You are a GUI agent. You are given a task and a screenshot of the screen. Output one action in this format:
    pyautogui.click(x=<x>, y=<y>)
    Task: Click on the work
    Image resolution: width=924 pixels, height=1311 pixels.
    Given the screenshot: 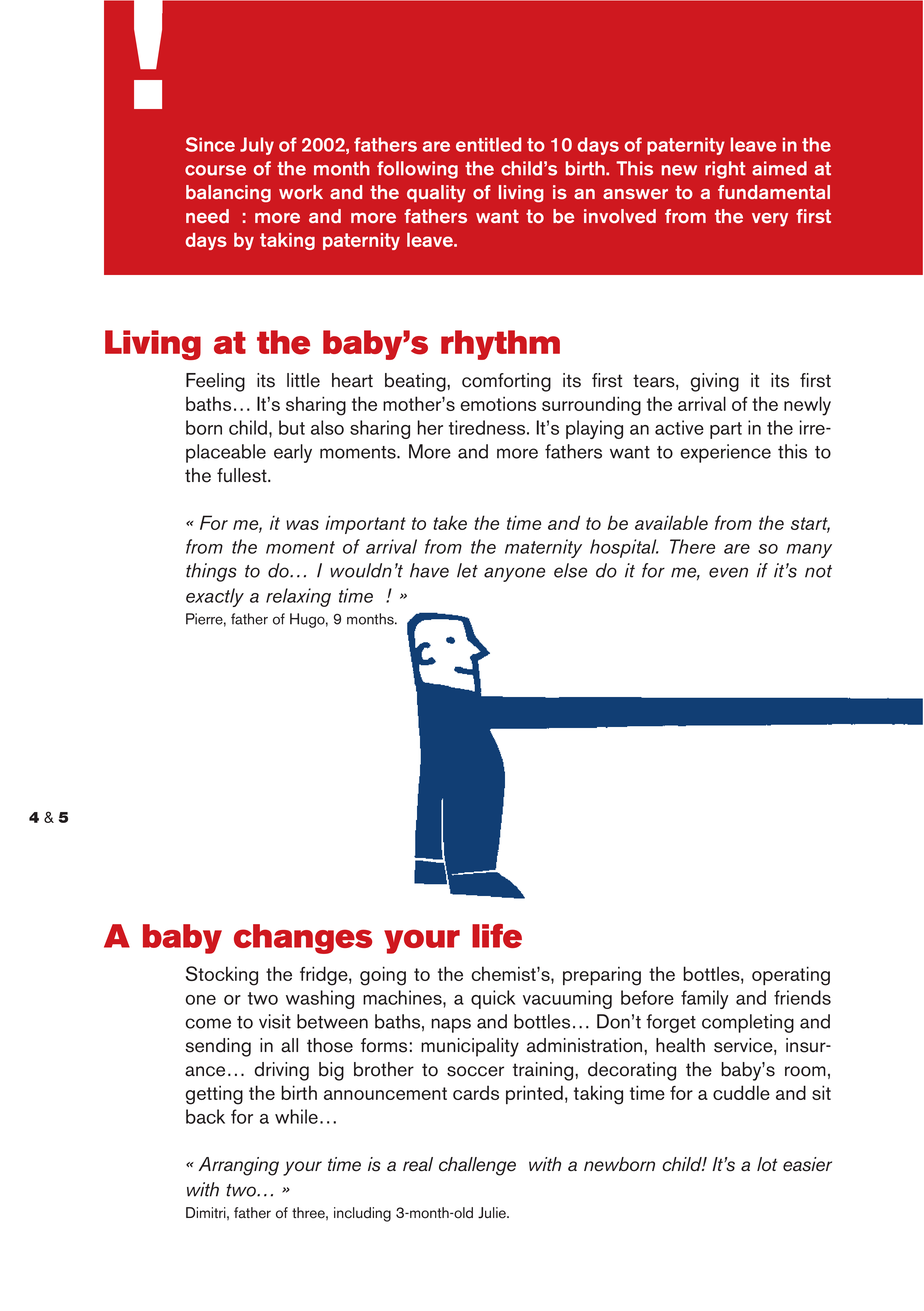 What is the action you would take?
    pyautogui.click(x=301, y=192)
